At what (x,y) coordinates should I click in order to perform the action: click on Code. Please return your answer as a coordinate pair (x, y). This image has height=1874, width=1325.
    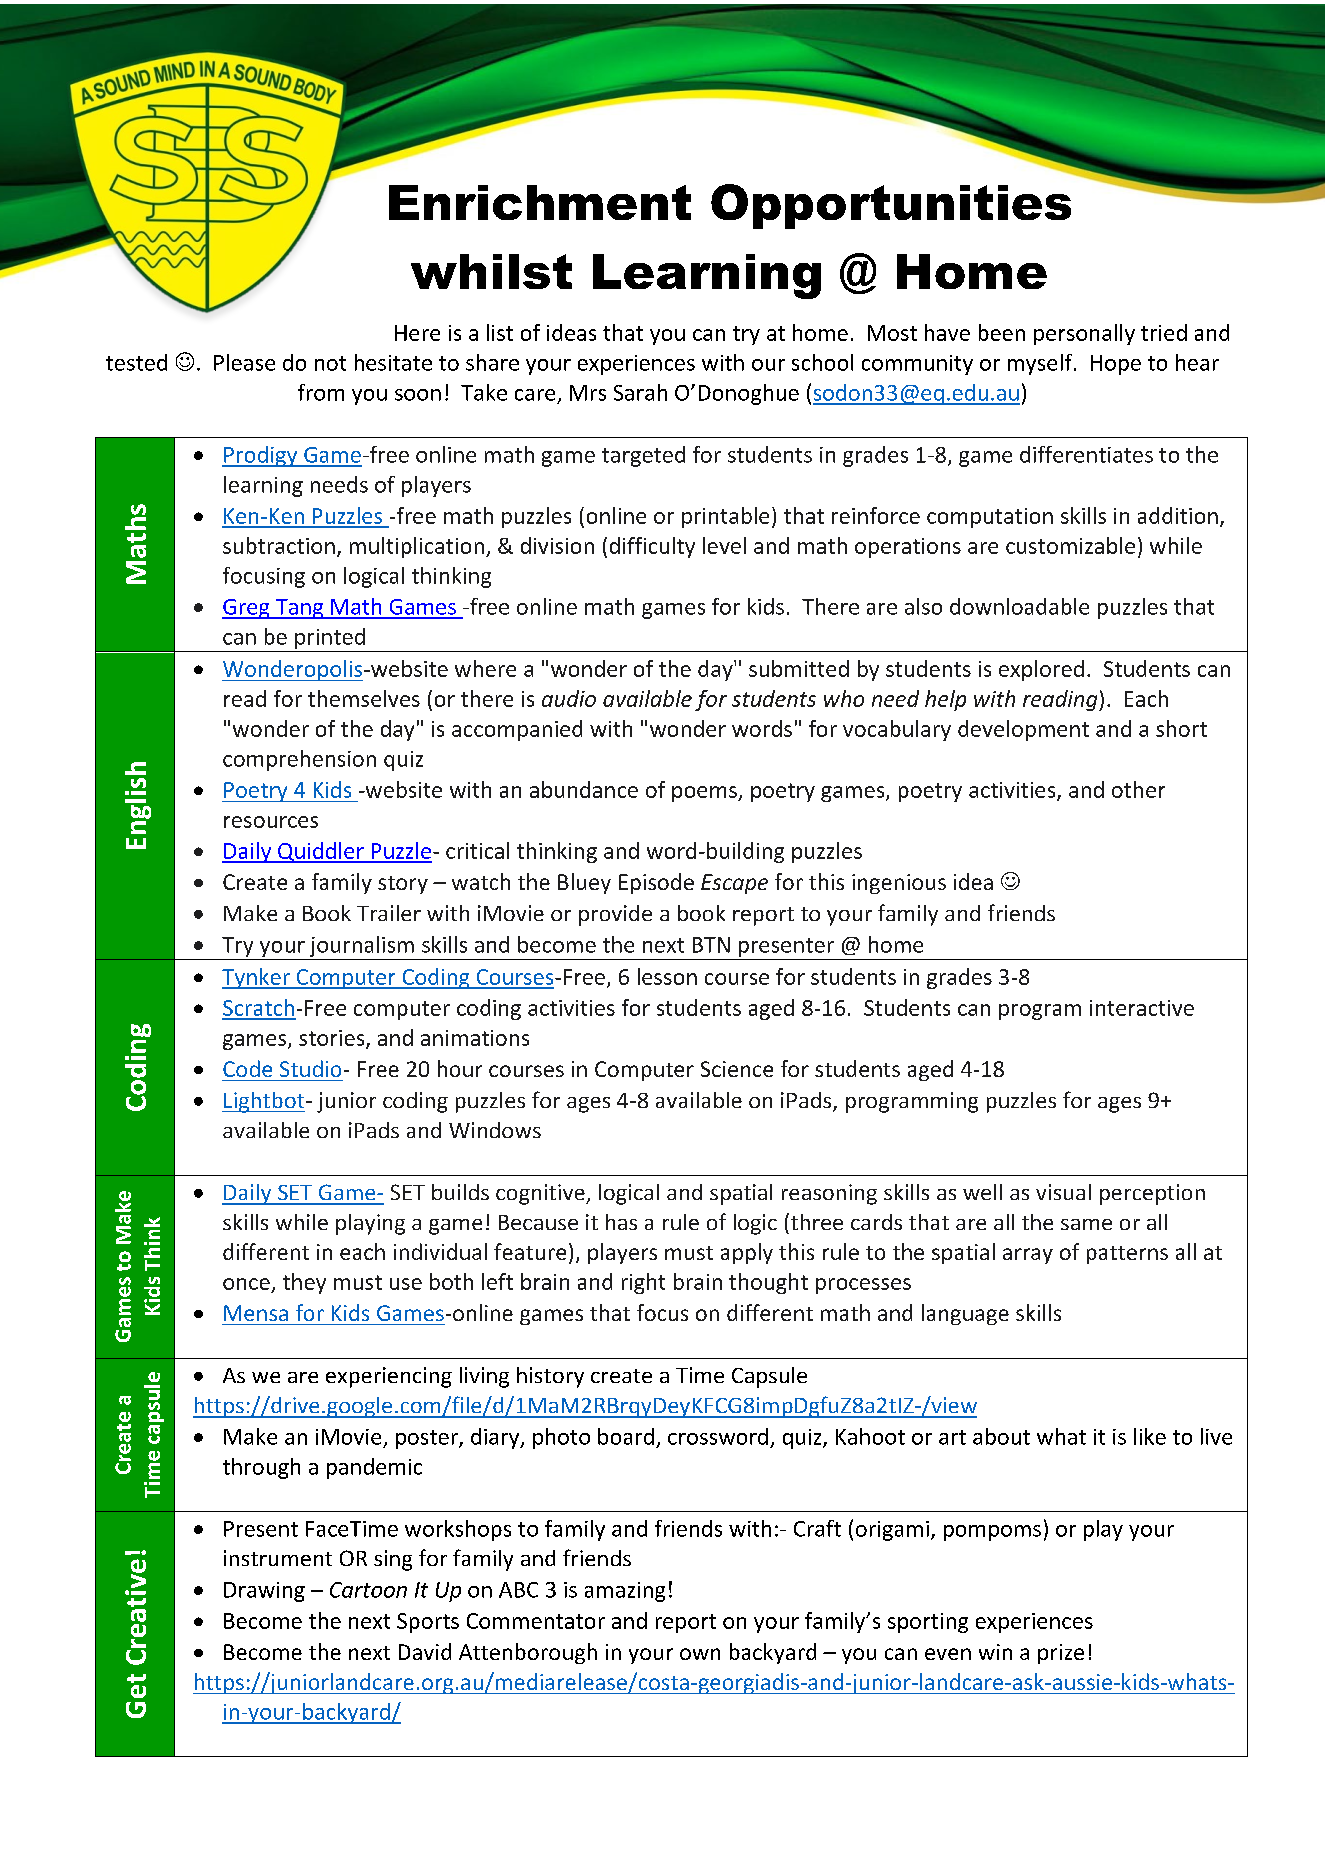
    Looking at the image, I should click on (247, 1068).
